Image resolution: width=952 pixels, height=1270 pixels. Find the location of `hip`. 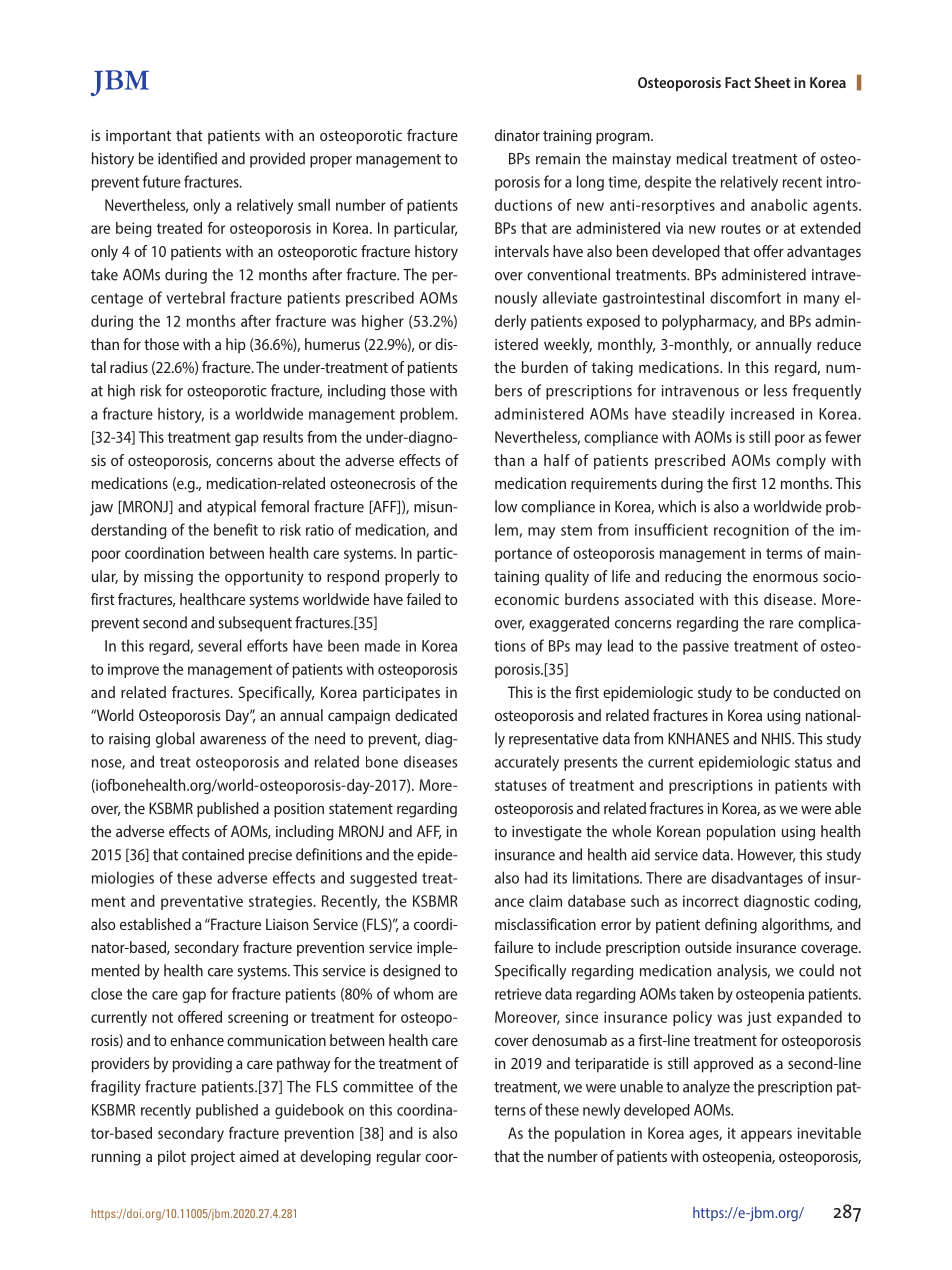

hip is located at coordinates (236, 346).
